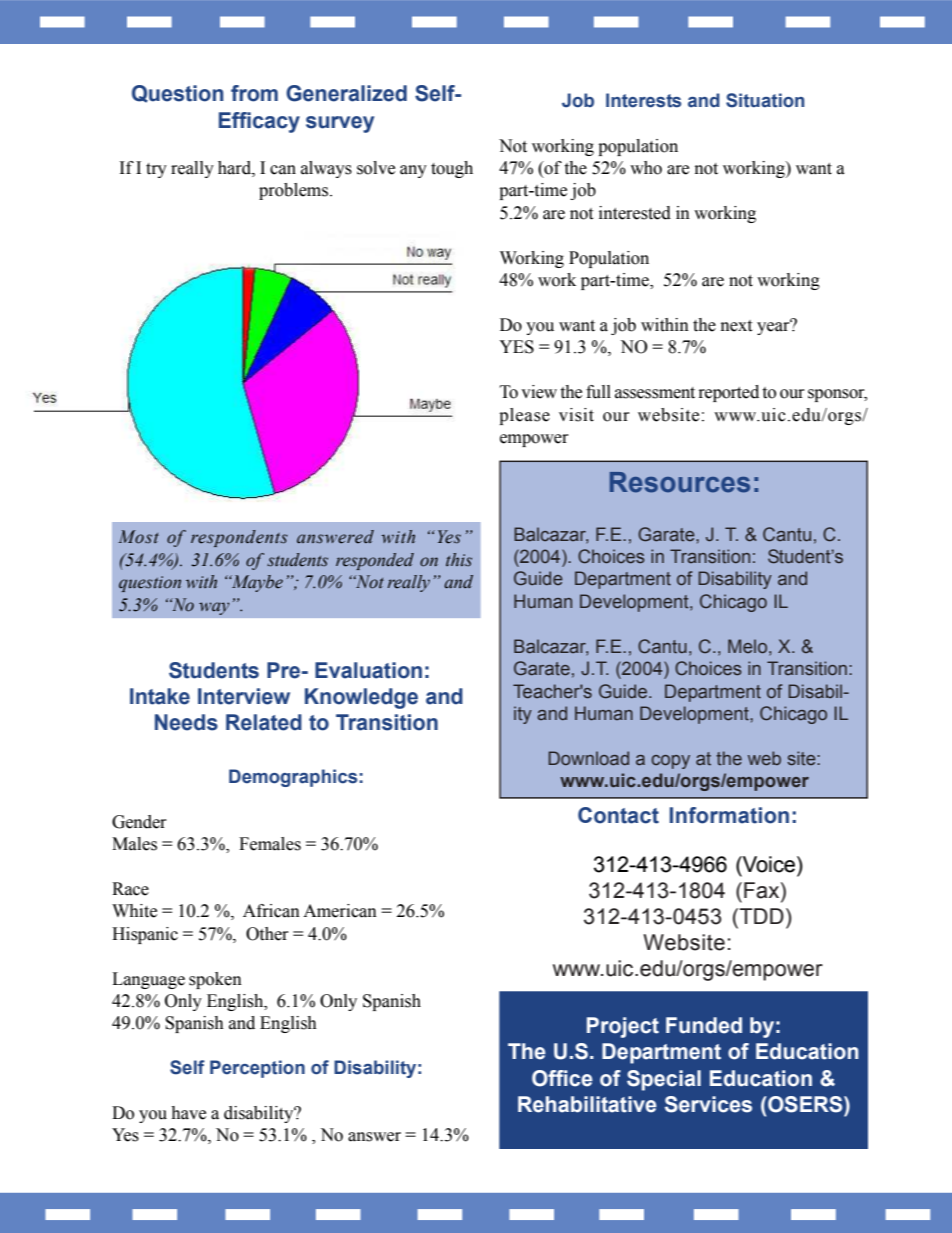 The height and width of the screenshot is (1233, 952). What do you see at coordinates (708, 1104) in the screenshot?
I see `Services` at bounding box center [708, 1104].
